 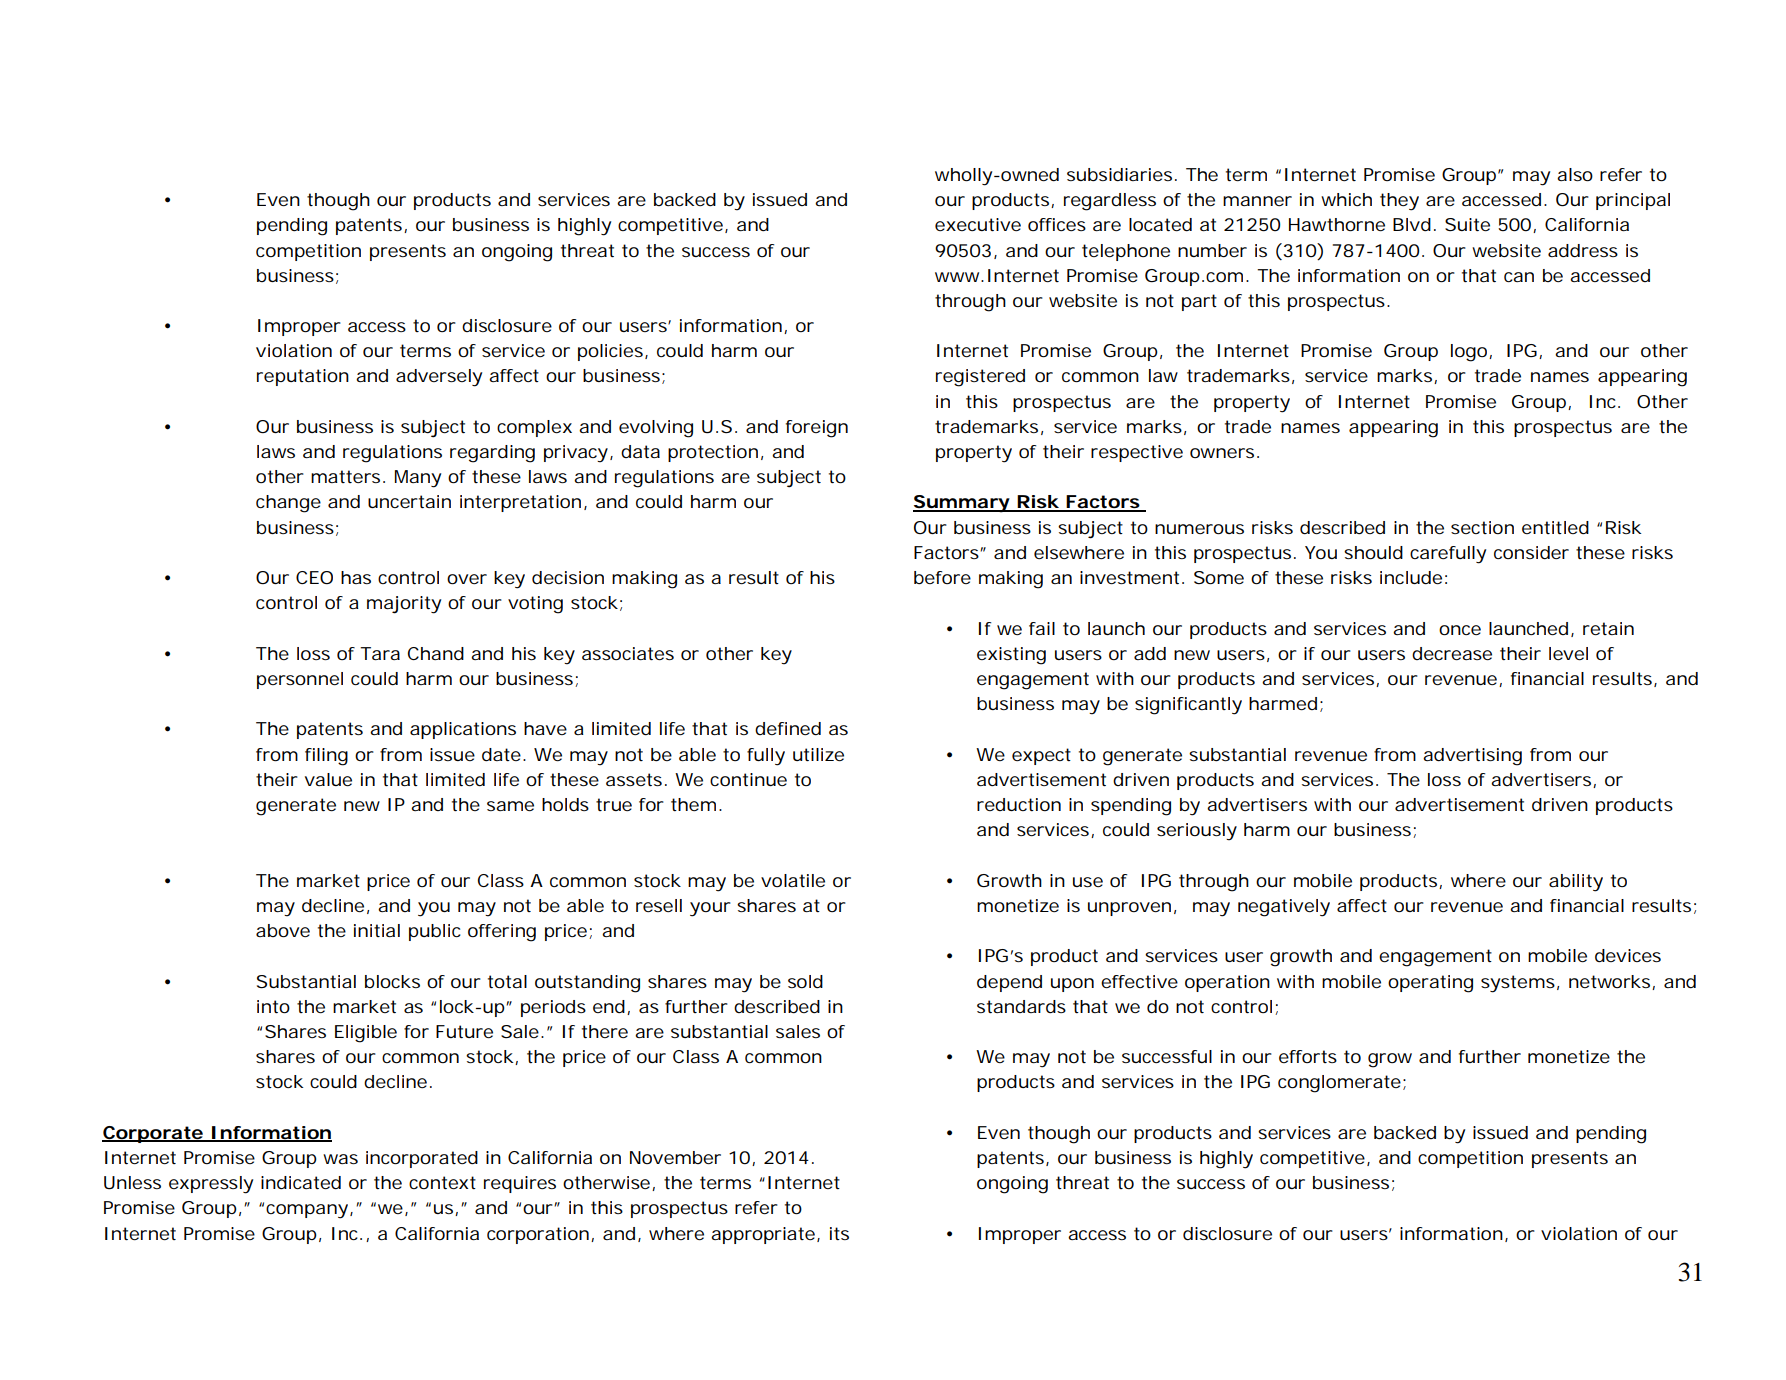 I want to click on defined, so click(x=788, y=728).
